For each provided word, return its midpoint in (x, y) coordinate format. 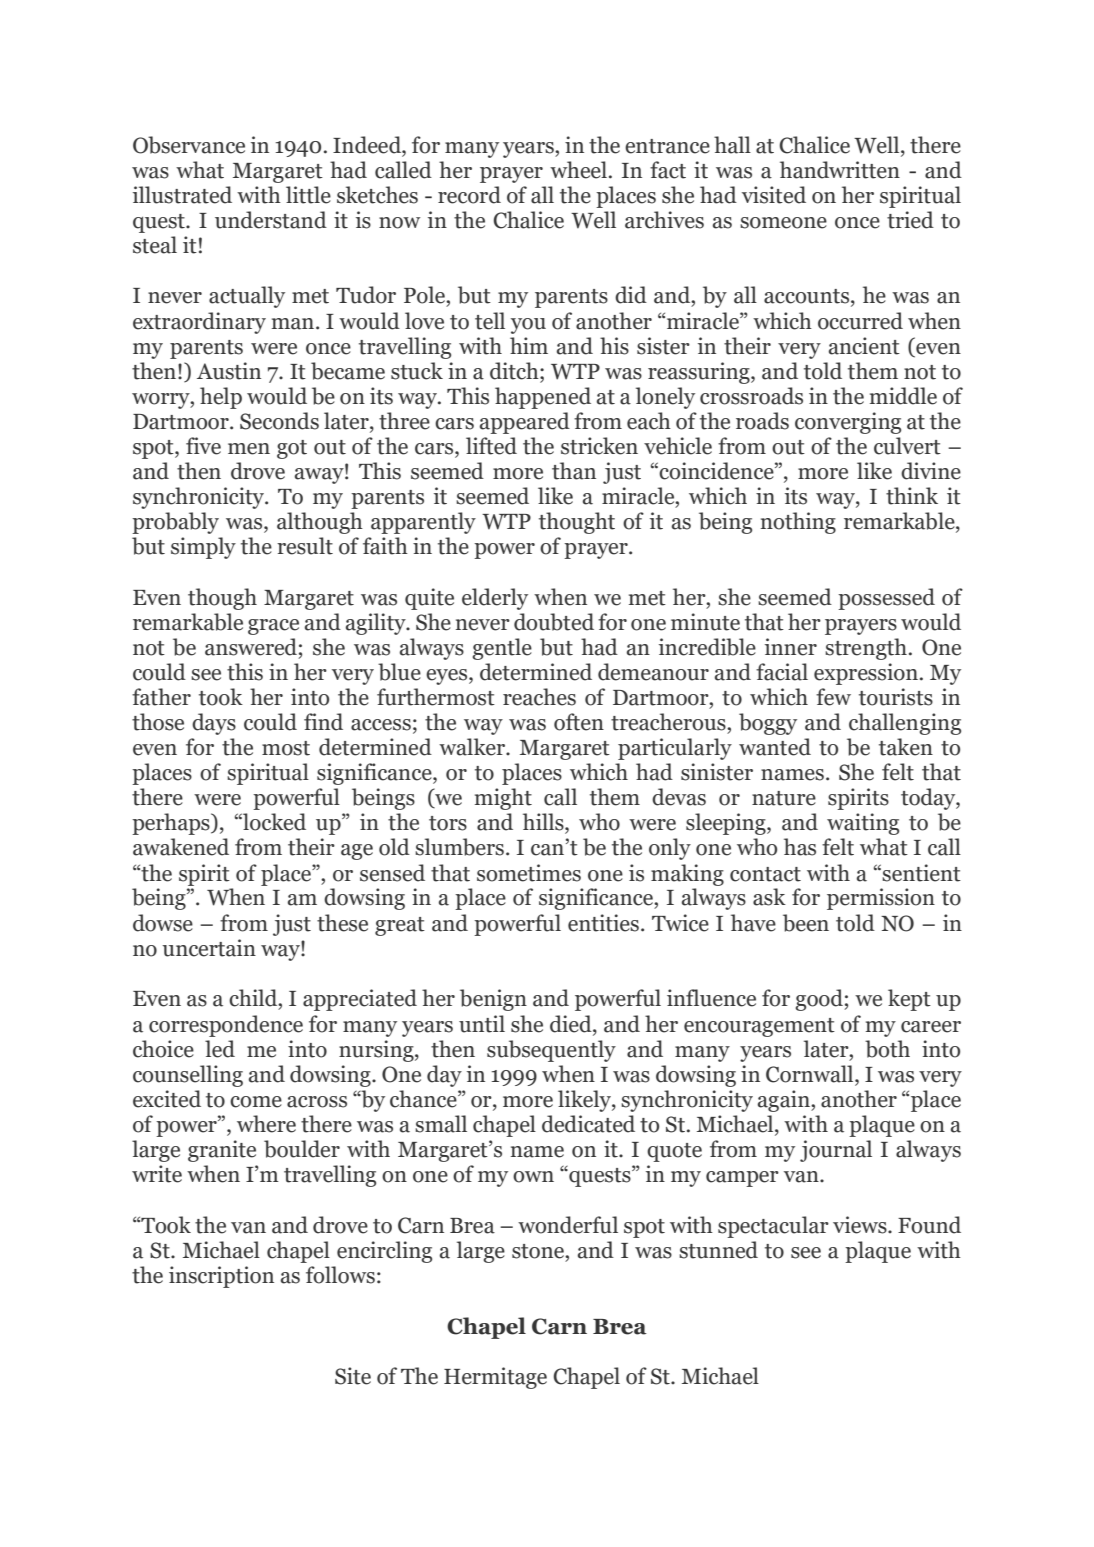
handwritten (840, 170)
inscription (221, 1277)
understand (271, 220)
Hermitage (495, 1378)
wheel (578, 170)
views (861, 1225)
